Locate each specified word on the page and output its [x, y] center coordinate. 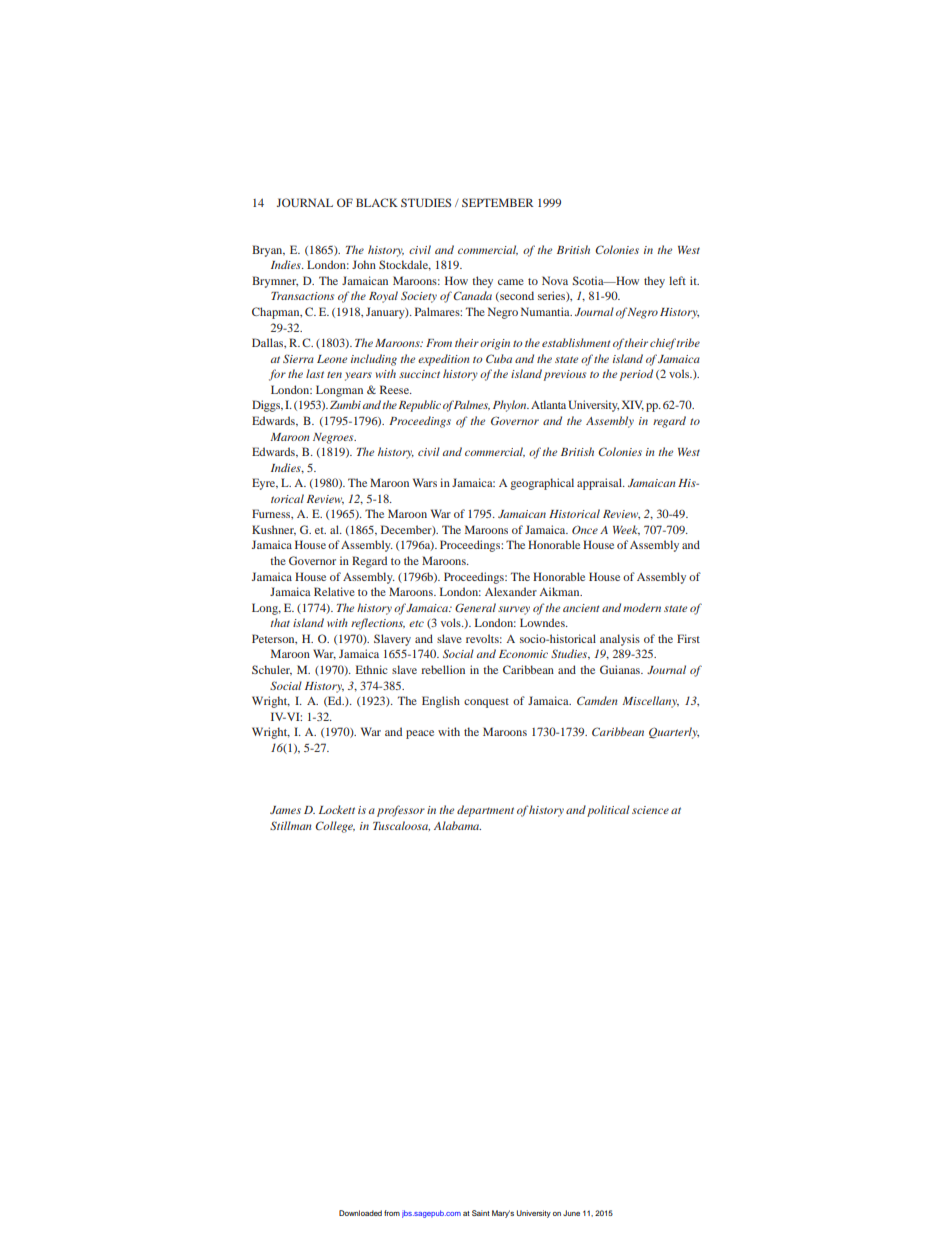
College [335, 827]
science [650, 810]
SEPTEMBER [497, 202]
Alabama [457, 825]
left [677, 280]
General [475, 607]
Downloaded [360, 1213]
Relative [334, 591]
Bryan [268, 251]
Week [626, 530]
